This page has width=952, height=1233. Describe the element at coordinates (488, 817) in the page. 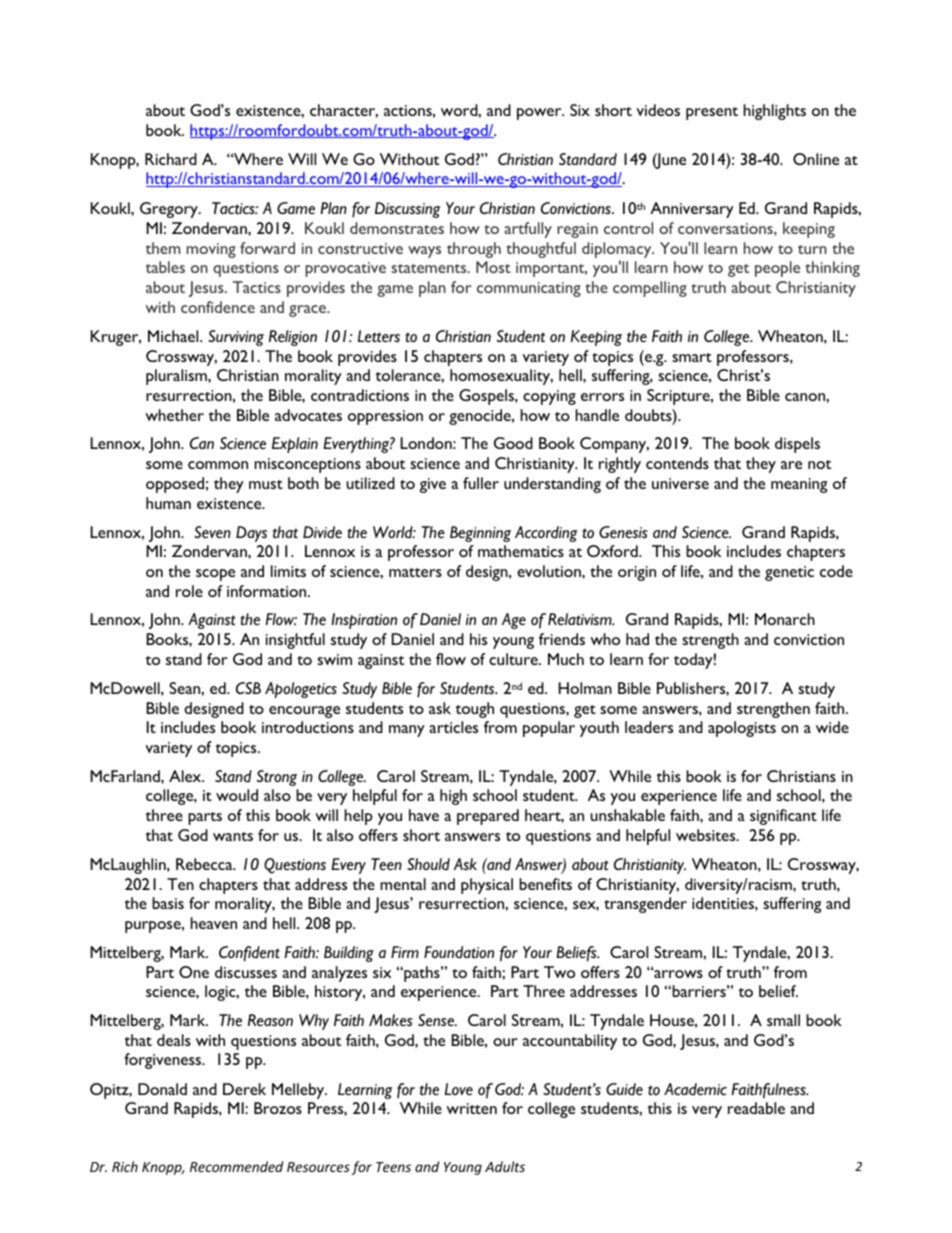

I see `prepared` at that location.
